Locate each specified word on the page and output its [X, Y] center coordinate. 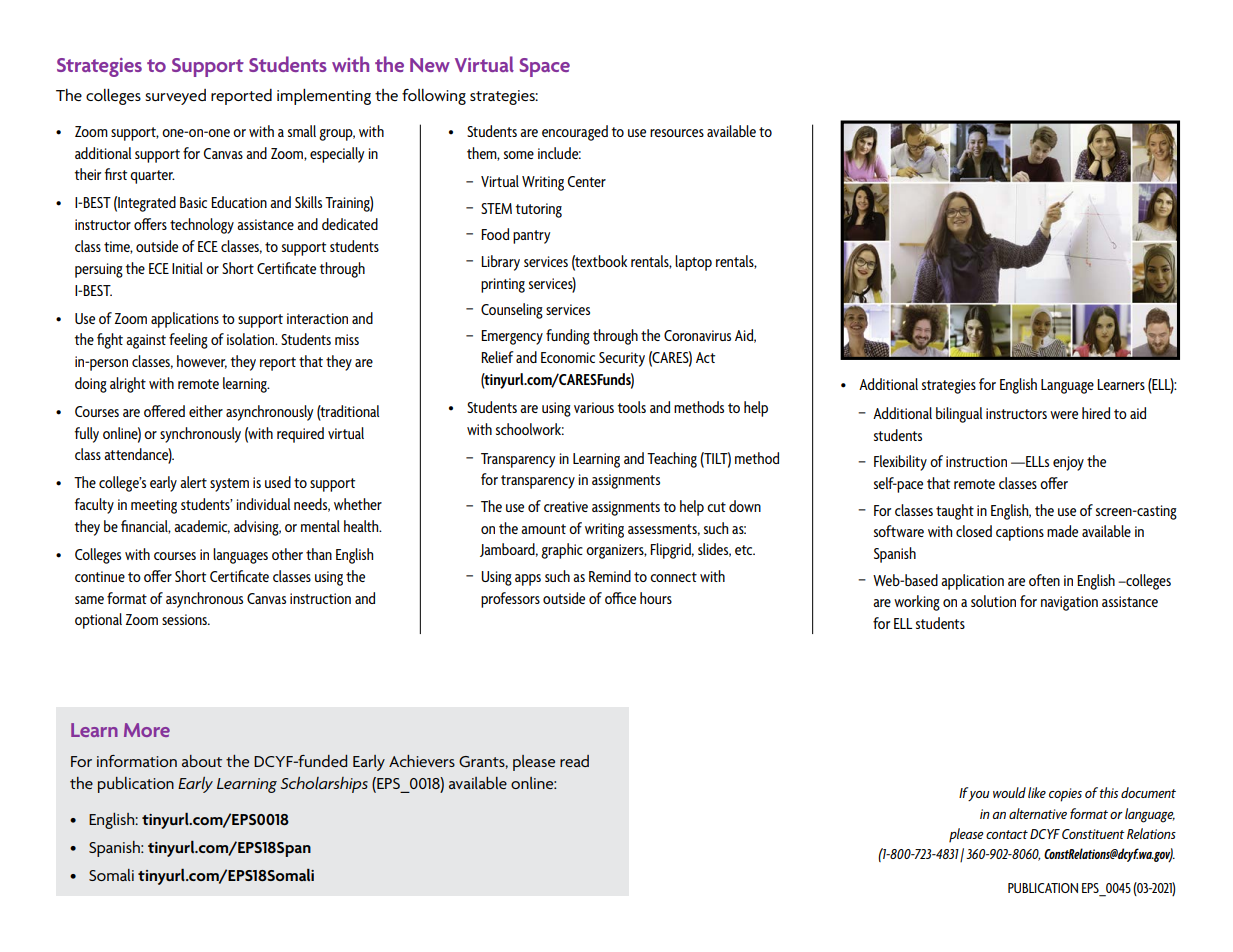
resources [677, 133]
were [1064, 415]
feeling [188, 341]
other [287, 554]
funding [568, 337]
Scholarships [324, 785]
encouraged [575, 133]
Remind [610, 576]
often [1044, 580]
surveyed [175, 97]
